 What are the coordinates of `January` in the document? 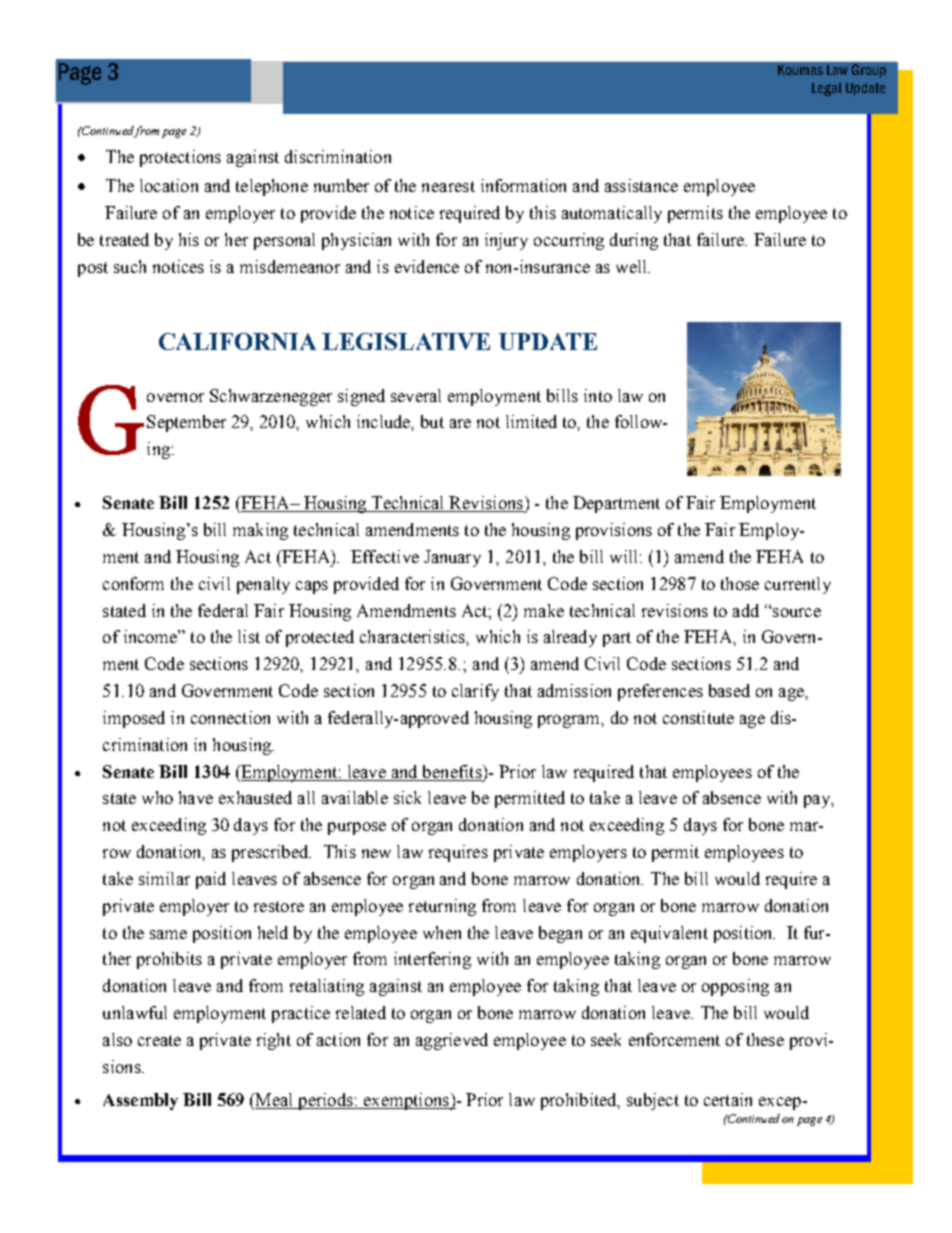 It's located at (452, 558).
